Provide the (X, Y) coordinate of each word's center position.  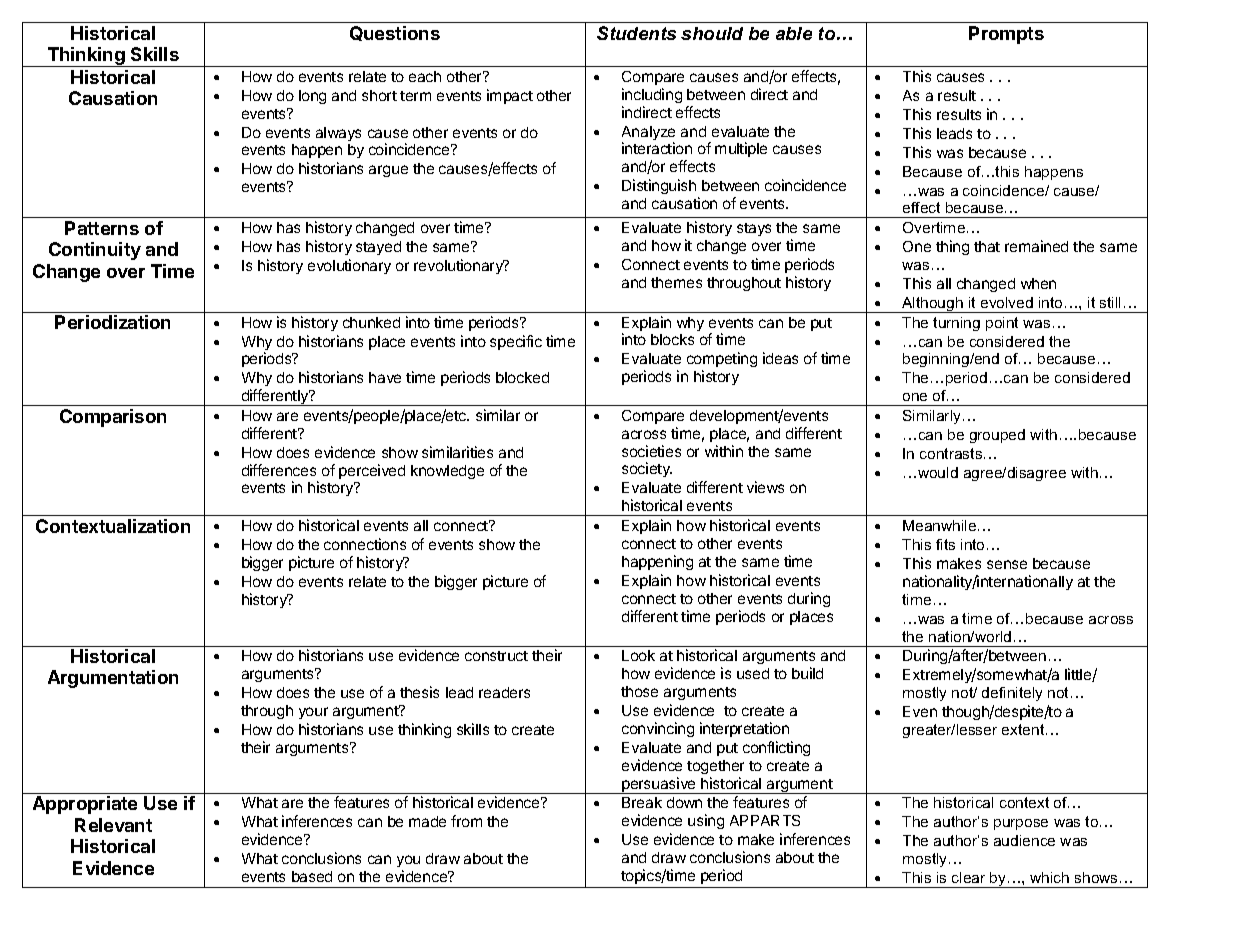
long (312, 97)
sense (1007, 564)
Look (638, 655)
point (1002, 324)
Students (636, 33)
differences (279, 470)
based (312, 876)
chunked (371, 322)
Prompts (1006, 35)
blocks (672, 339)
